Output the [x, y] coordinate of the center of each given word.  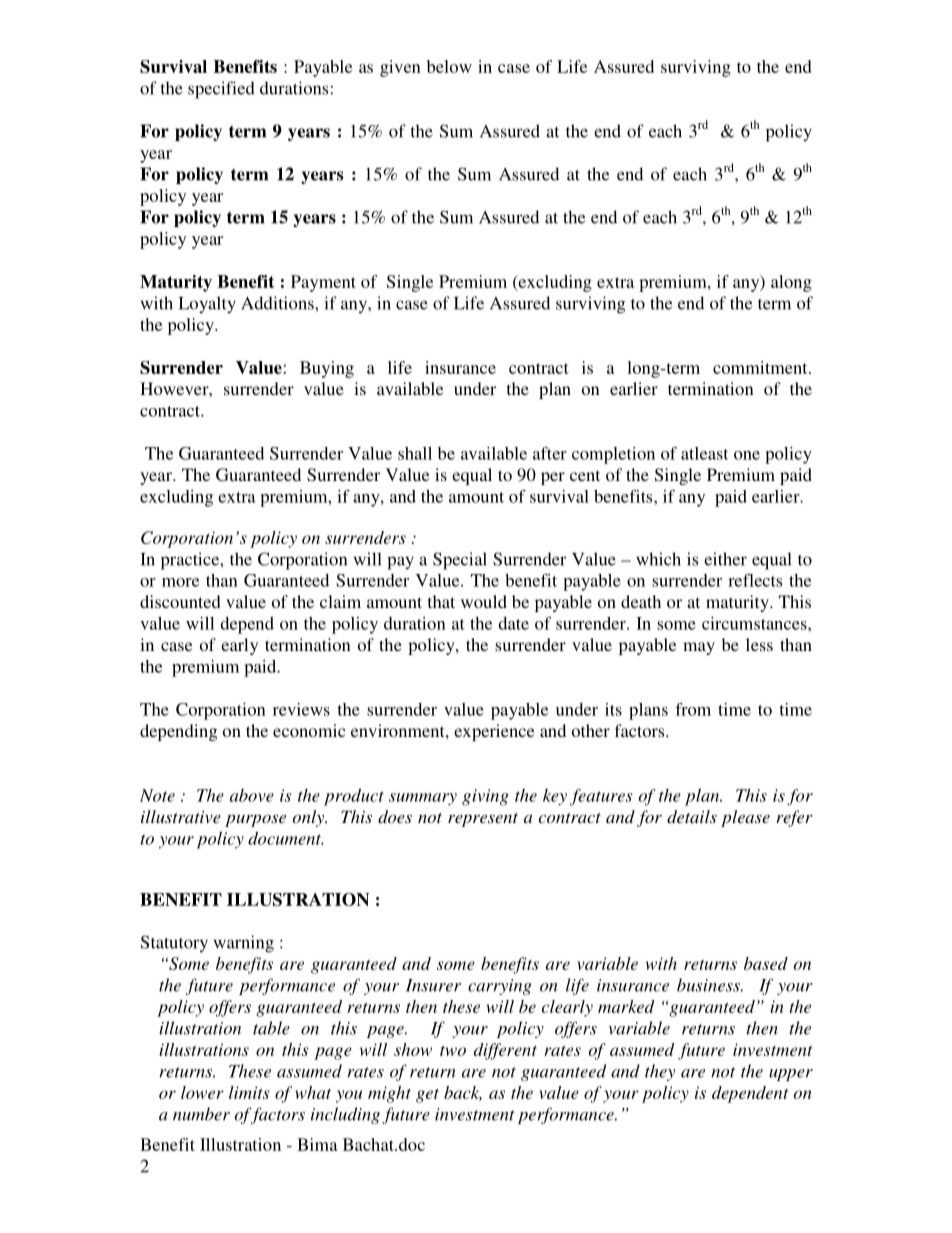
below [449, 66]
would [484, 601]
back [463, 1093]
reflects [755, 580]
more [180, 582]
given [400, 68]
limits [249, 1092]
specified [221, 90]
